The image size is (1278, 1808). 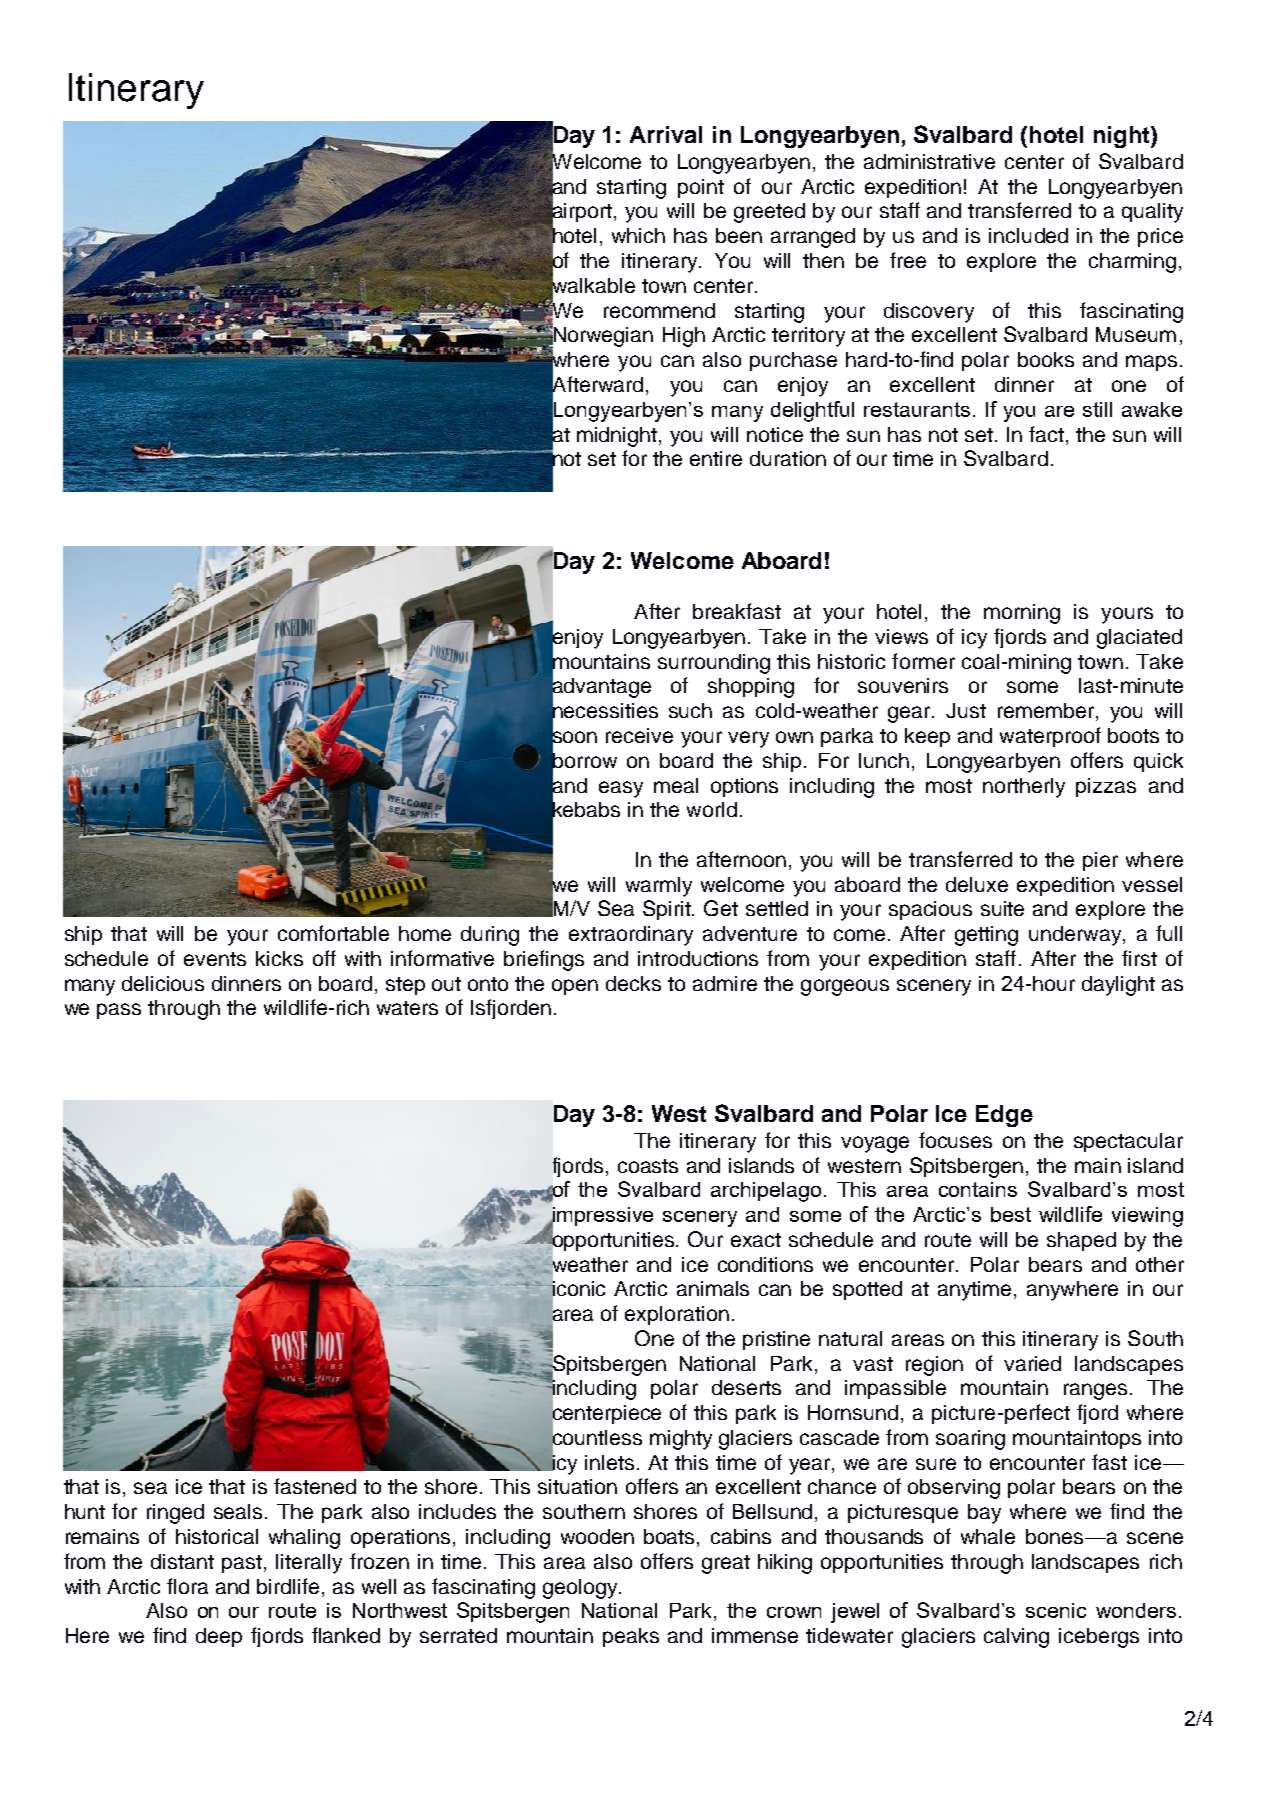 I want to click on warmly, so click(x=659, y=887).
